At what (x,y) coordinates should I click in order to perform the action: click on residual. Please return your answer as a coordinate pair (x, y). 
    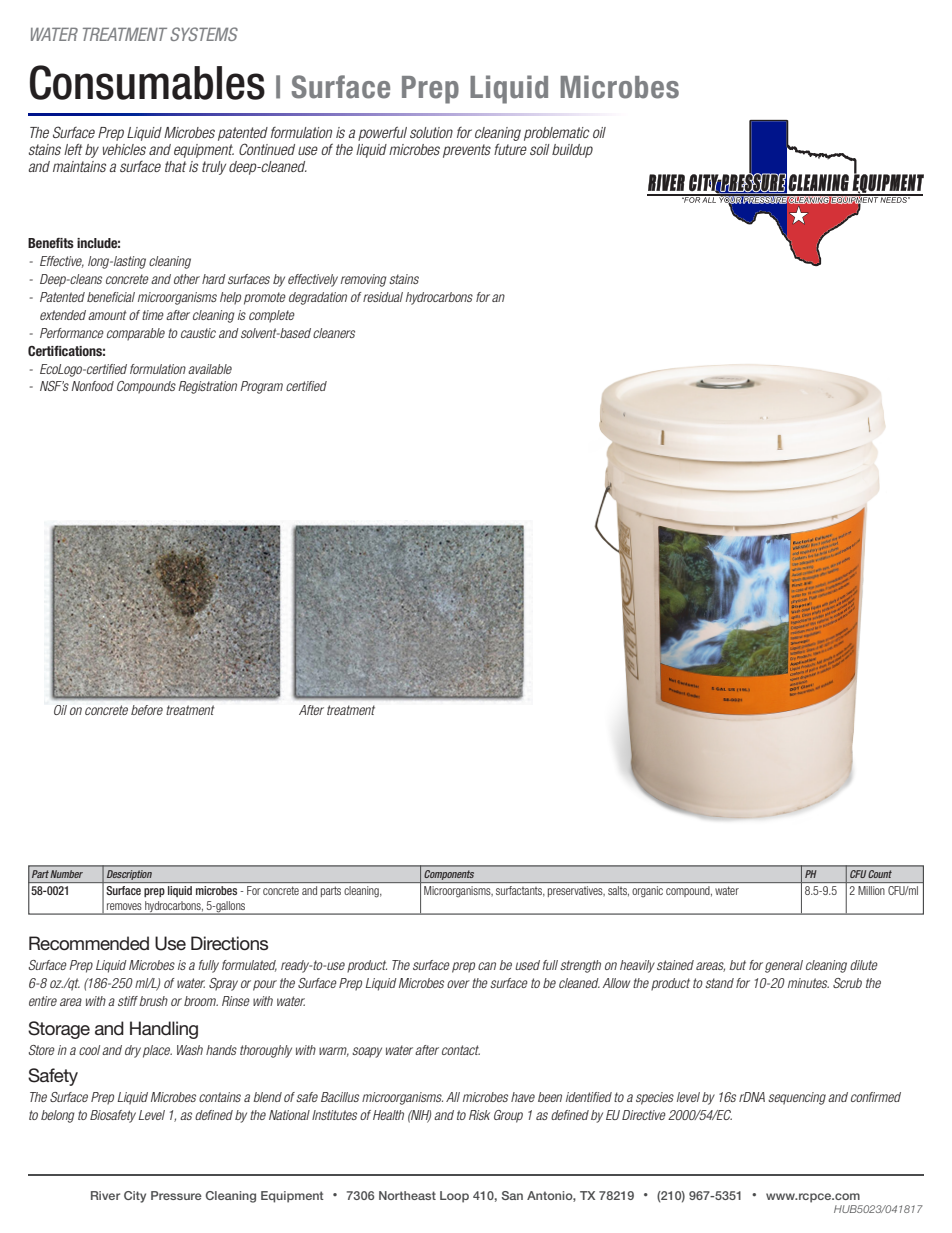
    Looking at the image, I should click on (383, 297).
